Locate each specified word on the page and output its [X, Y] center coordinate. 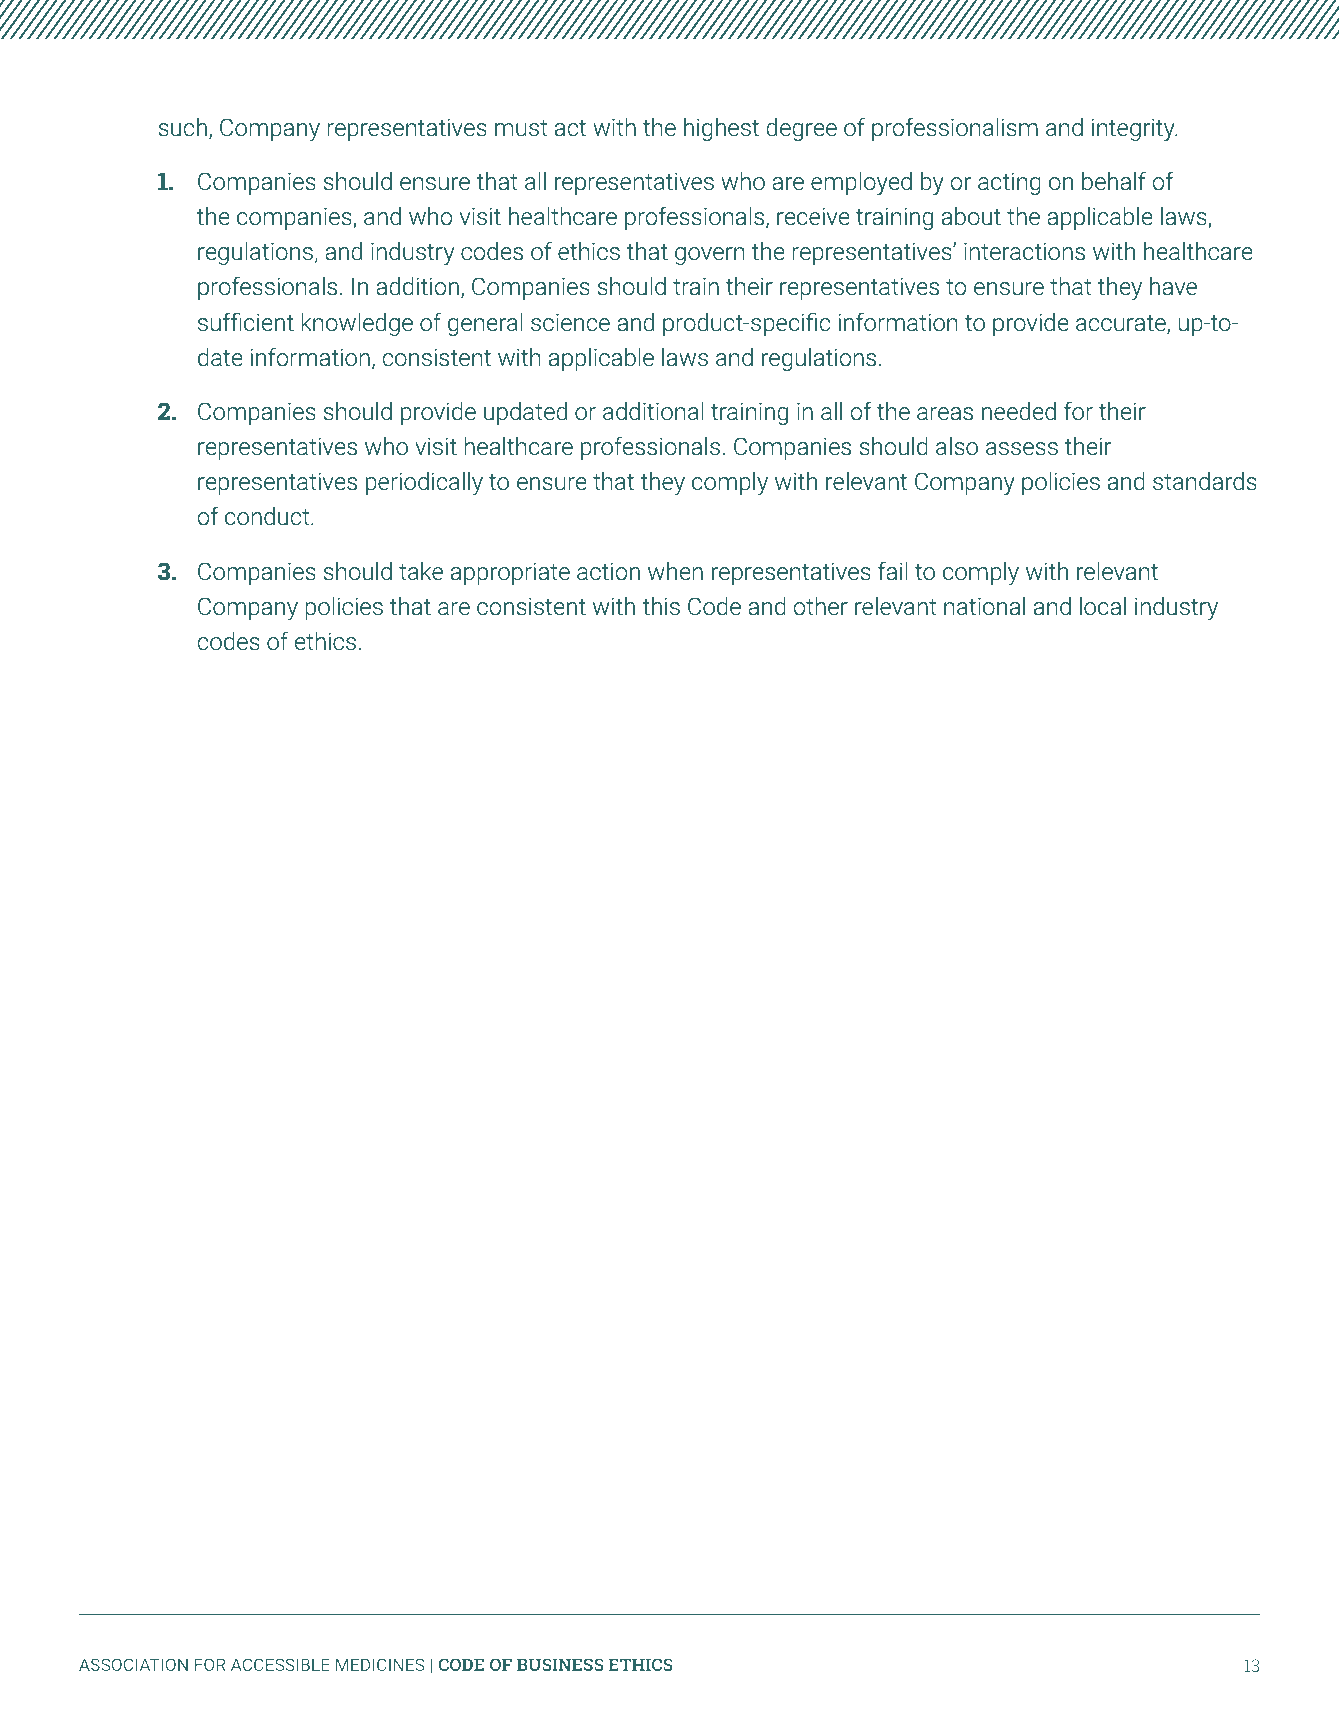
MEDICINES [380, 1664]
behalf [1114, 181]
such [183, 127]
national [984, 606]
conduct [268, 516]
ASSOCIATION [133, 1664]
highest [721, 129]
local [1103, 606]
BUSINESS [560, 1664]
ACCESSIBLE [280, 1664]
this [661, 606]
